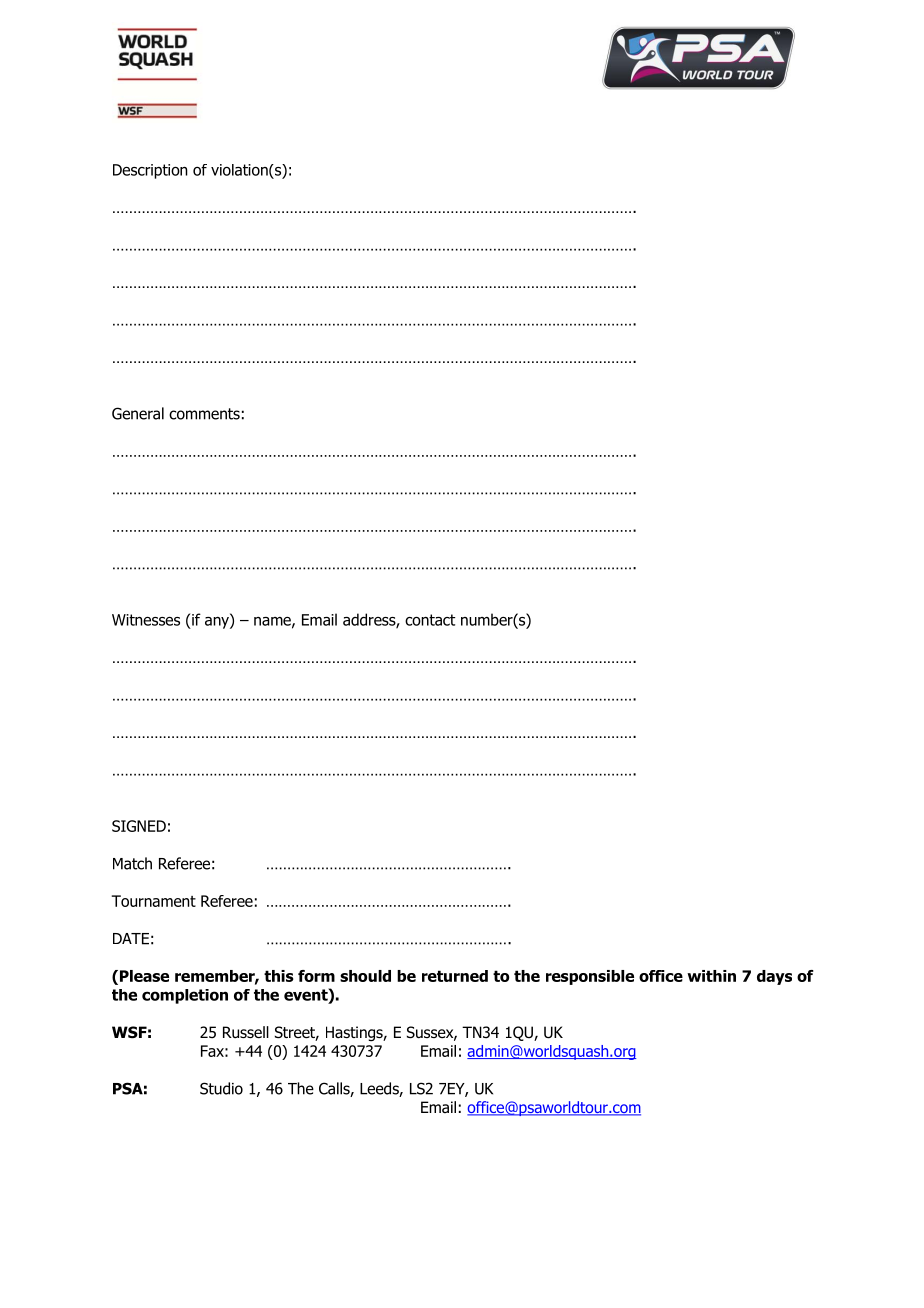 This screenshot has width=924, height=1308. Describe the element at coordinates (138, 413) in the screenshot. I see `General` at that location.
